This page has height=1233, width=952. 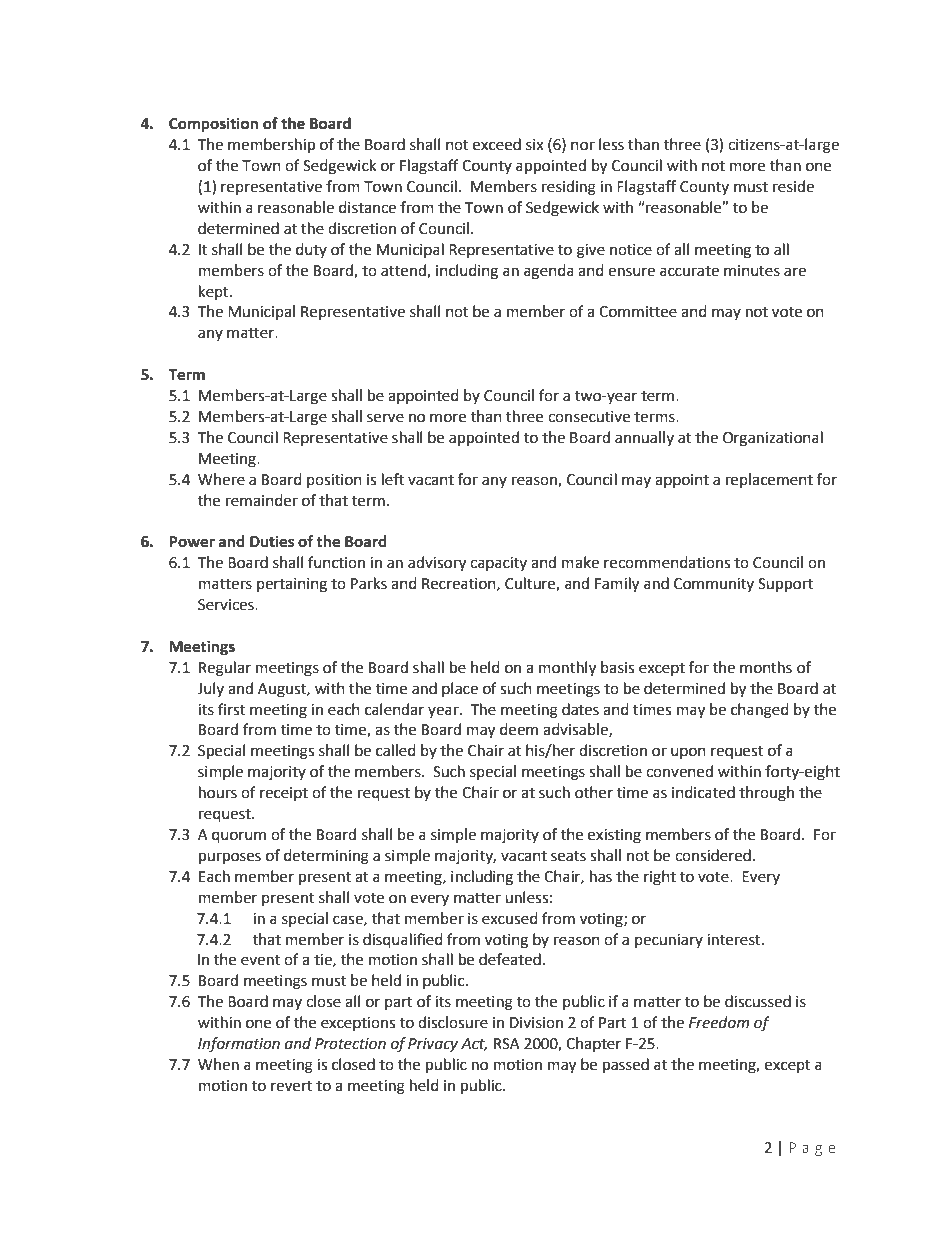 I want to click on considered, so click(x=713, y=855).
